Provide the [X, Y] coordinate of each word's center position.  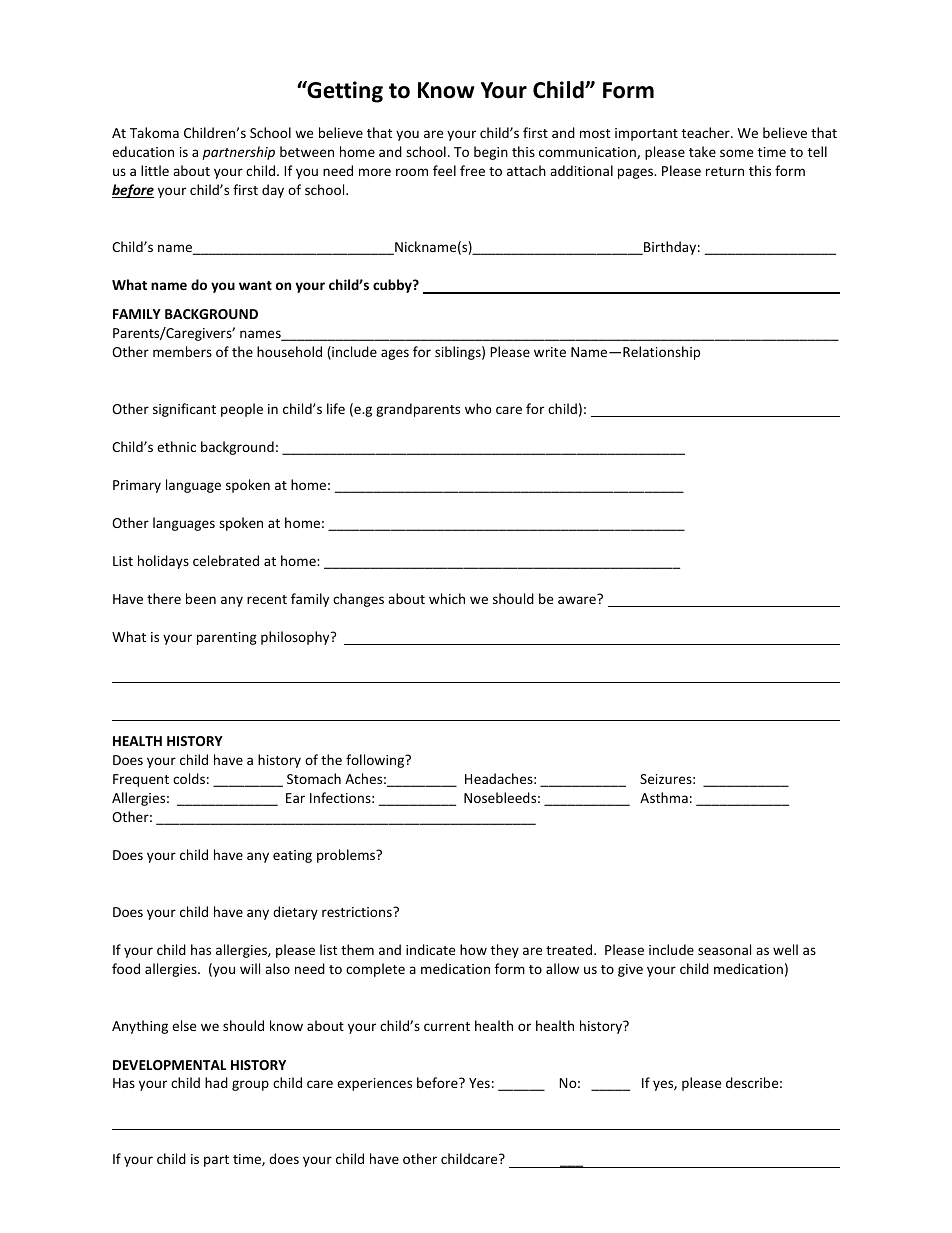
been [201, 598]
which [447, 598]
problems [347, 856]
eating [292, 856]
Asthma [664, 797]
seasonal [724, 949]
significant [184, 410]
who [478, 408]
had [216, 1082]
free [472, 170]
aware [578, 599]
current [447, 1026]
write [550, 352]
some [736, 153]
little [155, 170]
